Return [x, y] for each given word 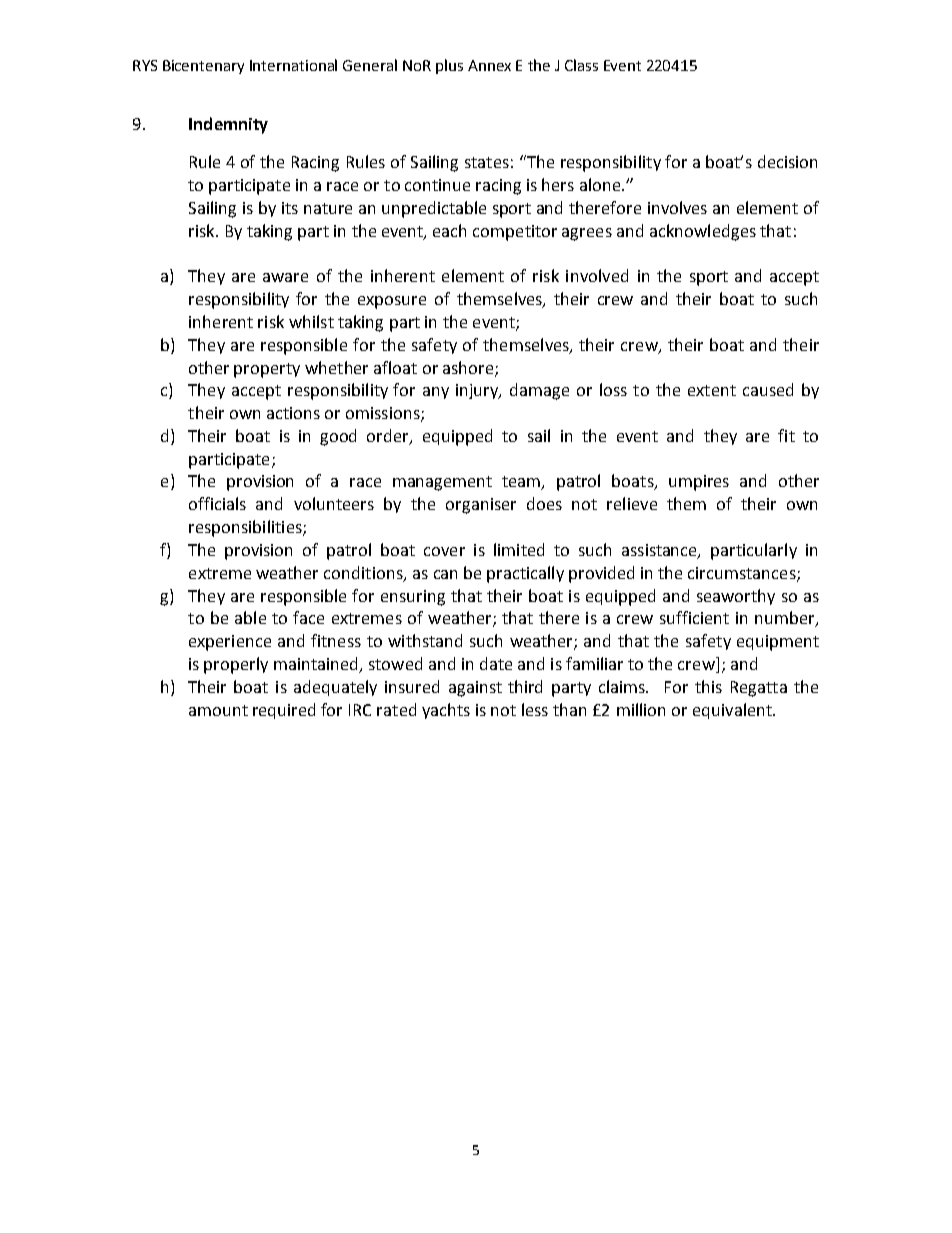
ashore [469, 368]
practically [525, 574]
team [522, 483]
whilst [311, 321]
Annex [489, 65]
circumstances [743, 574]
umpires [699, 483]
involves [677, 207]
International [293, 65]
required [284, 711]
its [290, 208]
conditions [364, 573]
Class [581, 65]
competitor [515, 233]
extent [712, 390]
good [338, 437]
